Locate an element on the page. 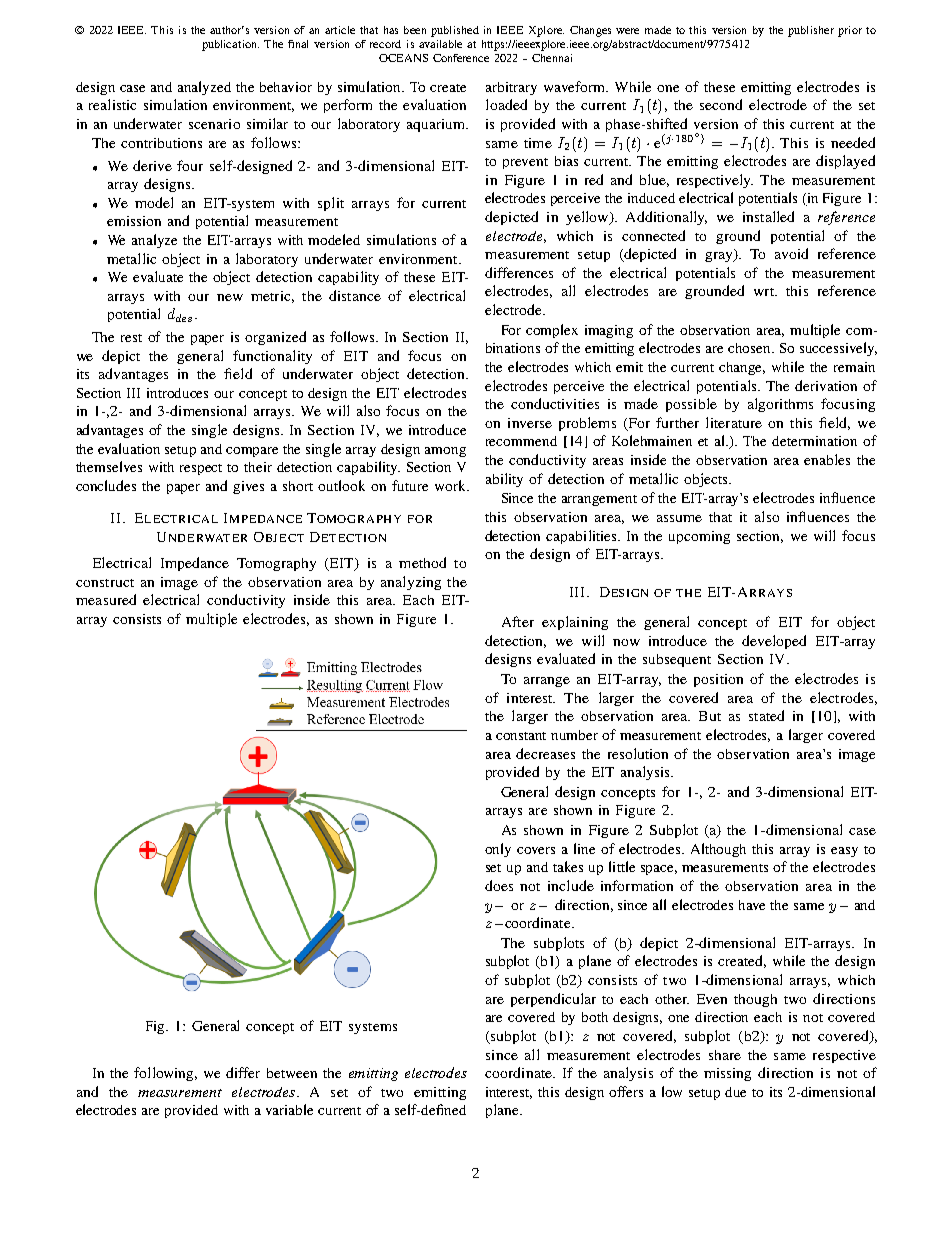 The height and width of the document is (1233, 952). between is located at coordinates (292, 1073).
